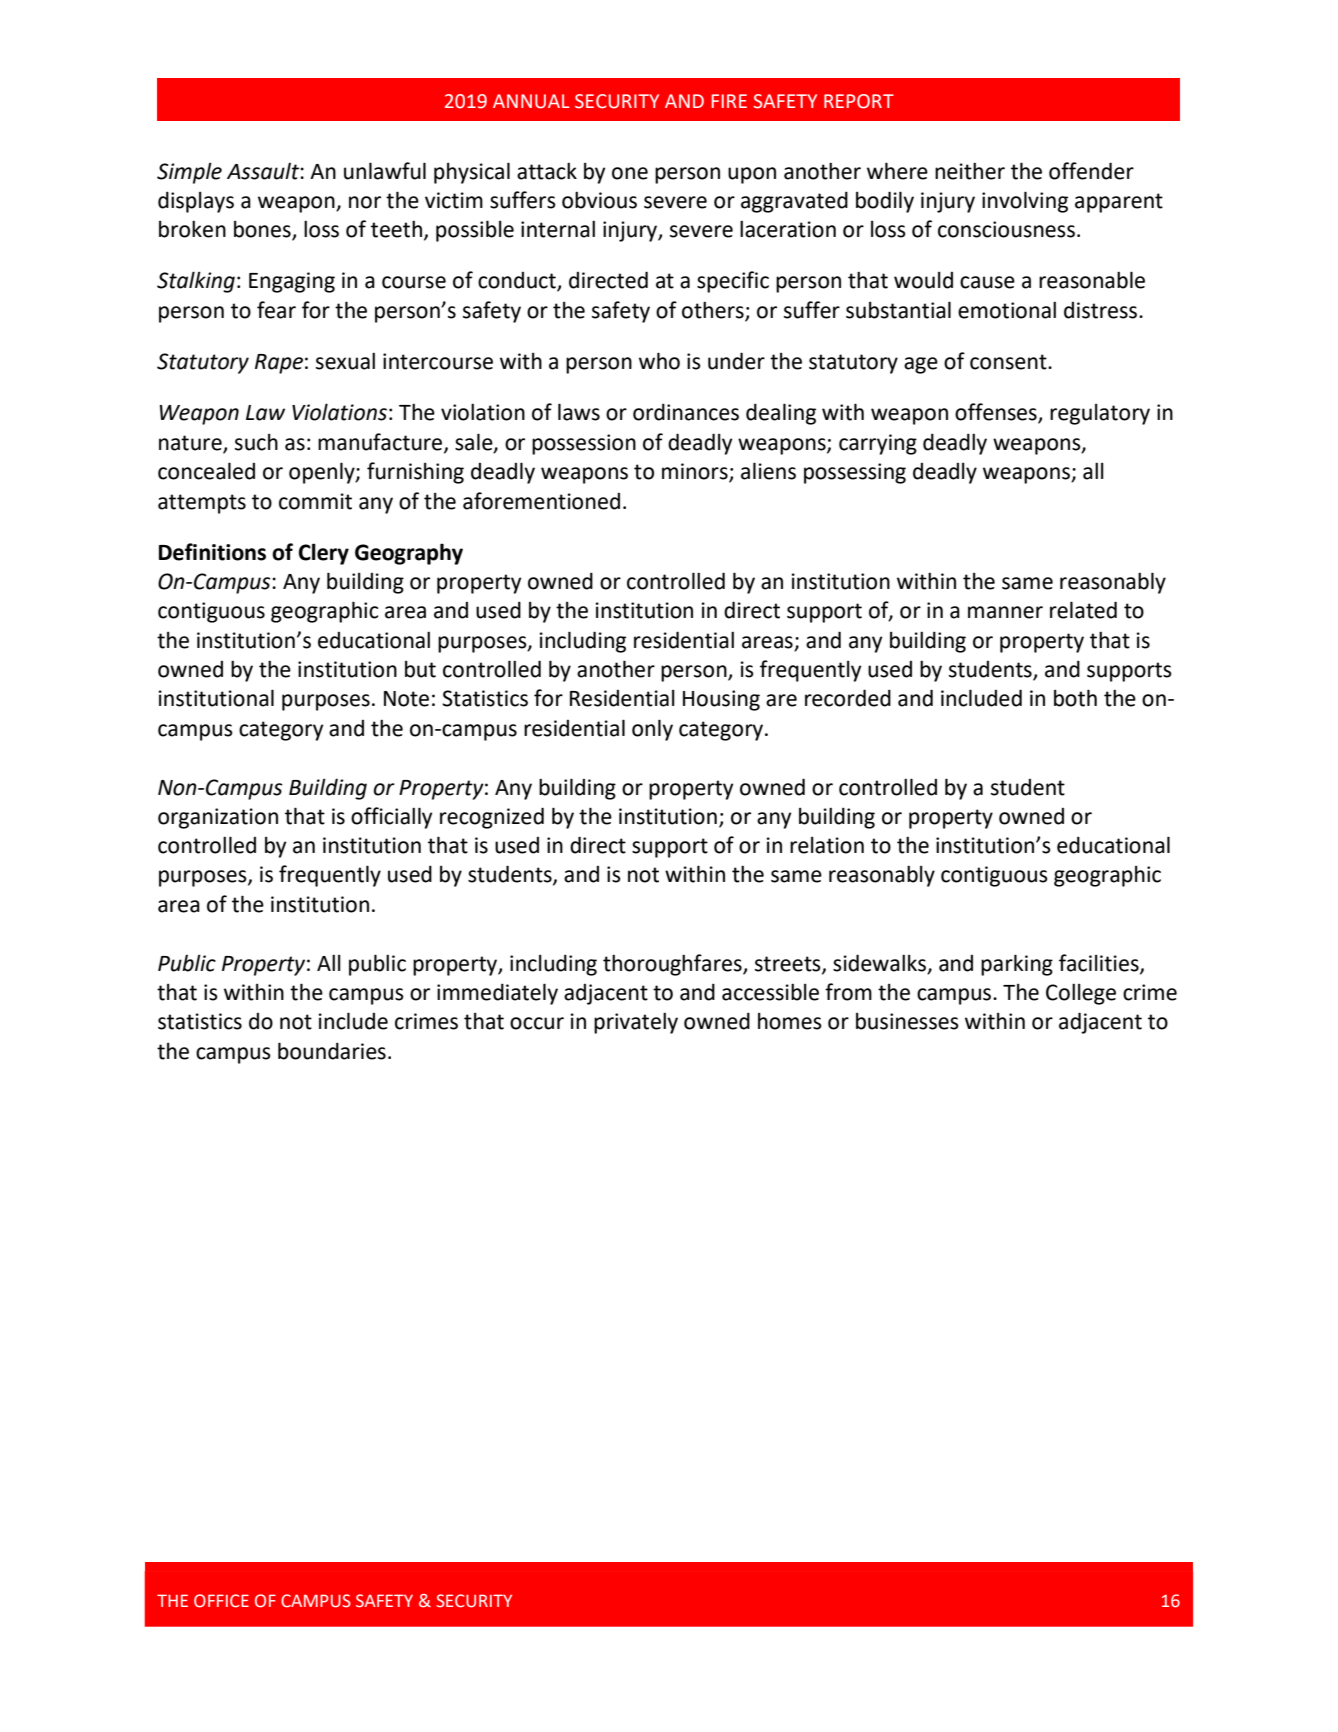 This page has width=1338, height=1732. I want to click on boundaries, so click(332, 1051).
